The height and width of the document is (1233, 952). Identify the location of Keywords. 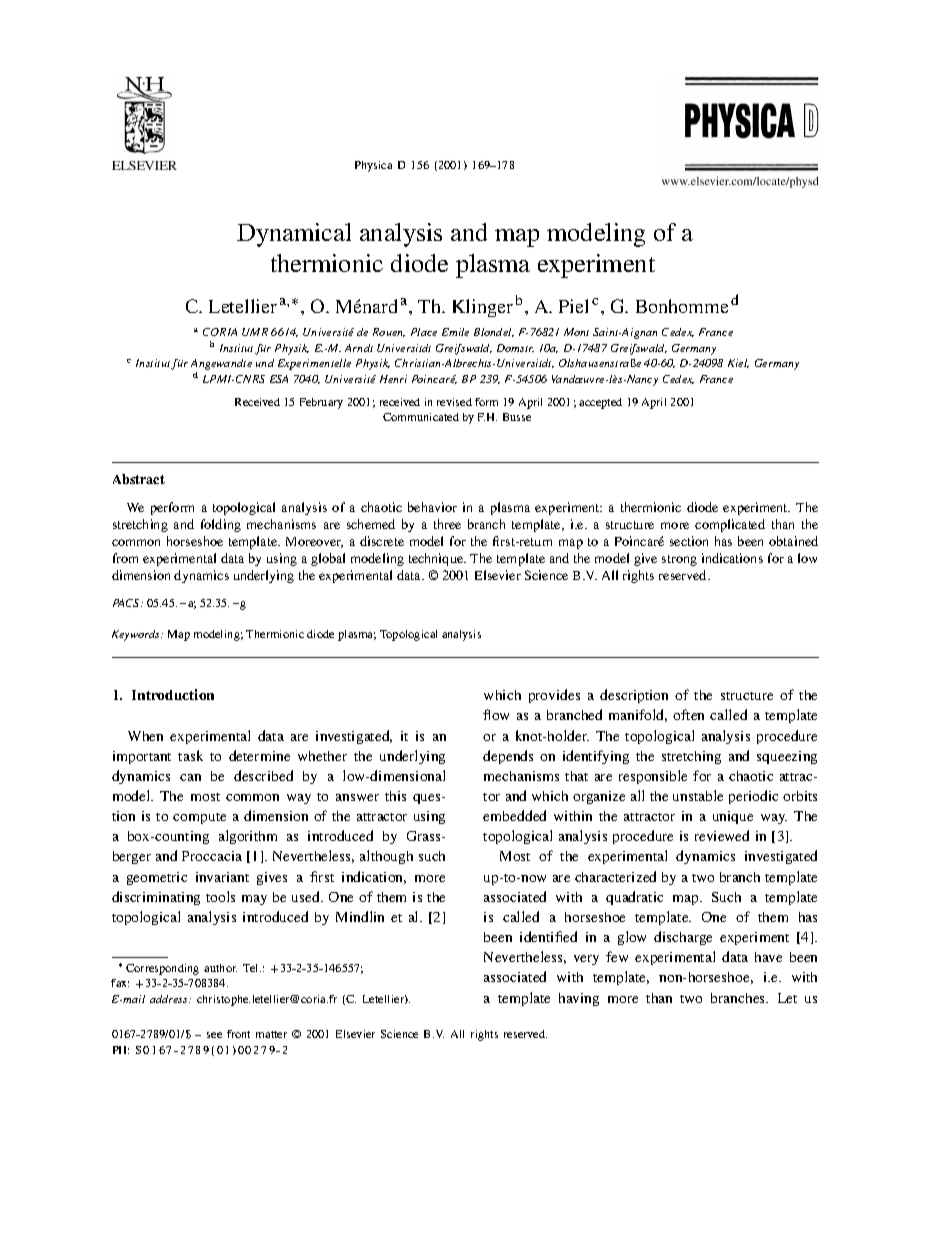
(137, 635).
